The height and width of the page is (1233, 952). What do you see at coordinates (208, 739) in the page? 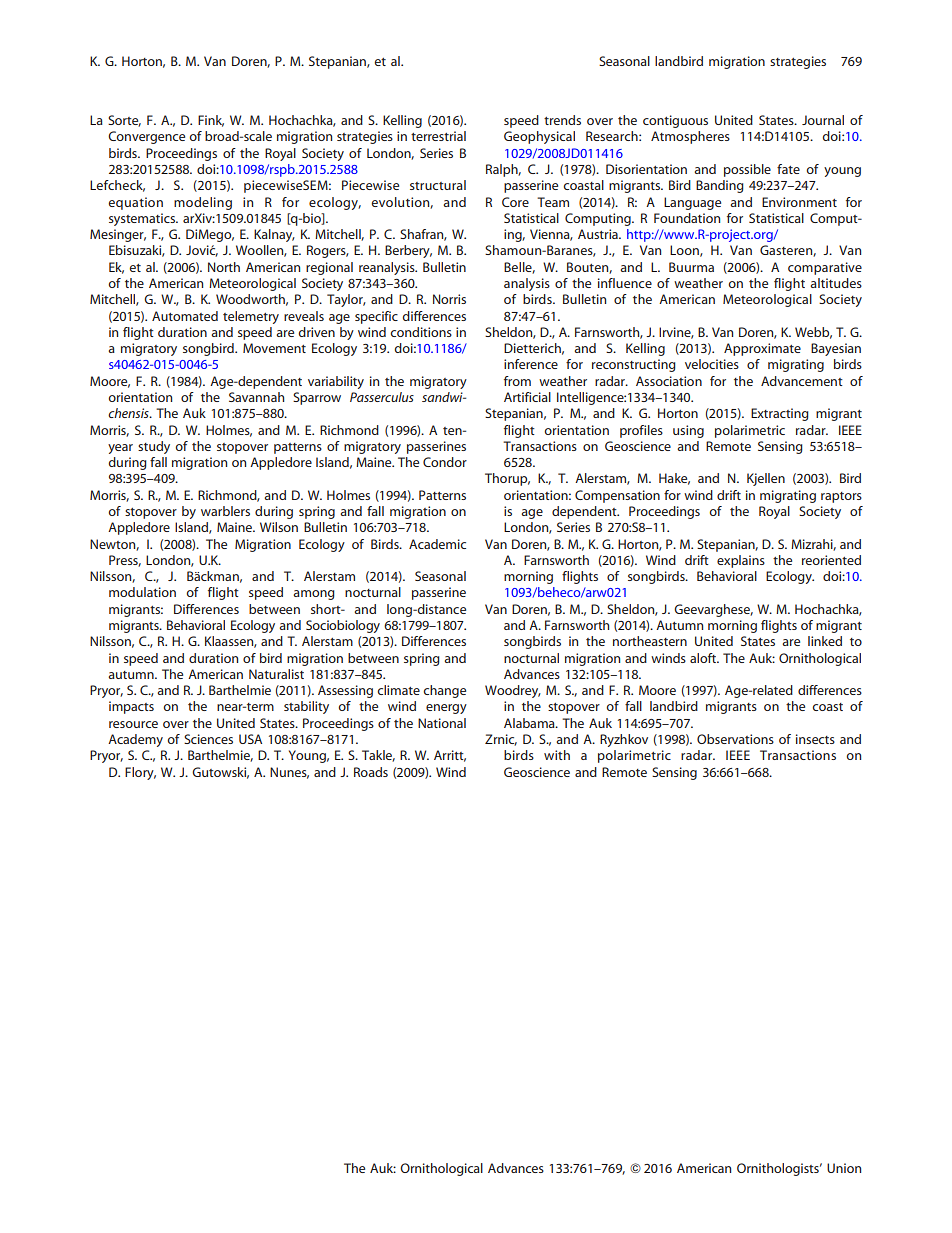
I see `Sciences` at bounding box center [208, 739].
